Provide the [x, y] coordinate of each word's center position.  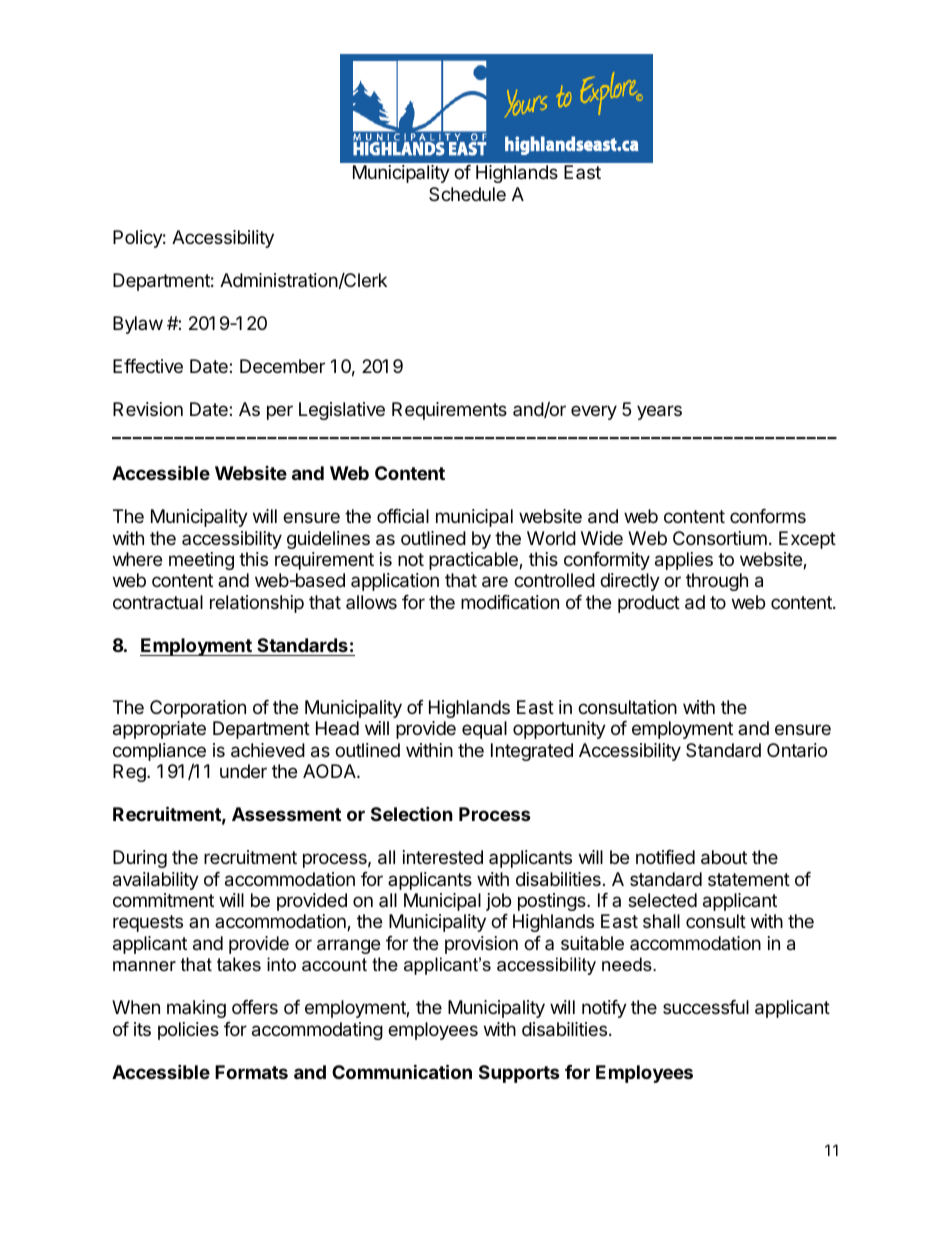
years [659, 412]
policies [188, 1031]
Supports [519, 1074]
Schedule [467, 194]
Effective [148, 366]
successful [706, 1007]
